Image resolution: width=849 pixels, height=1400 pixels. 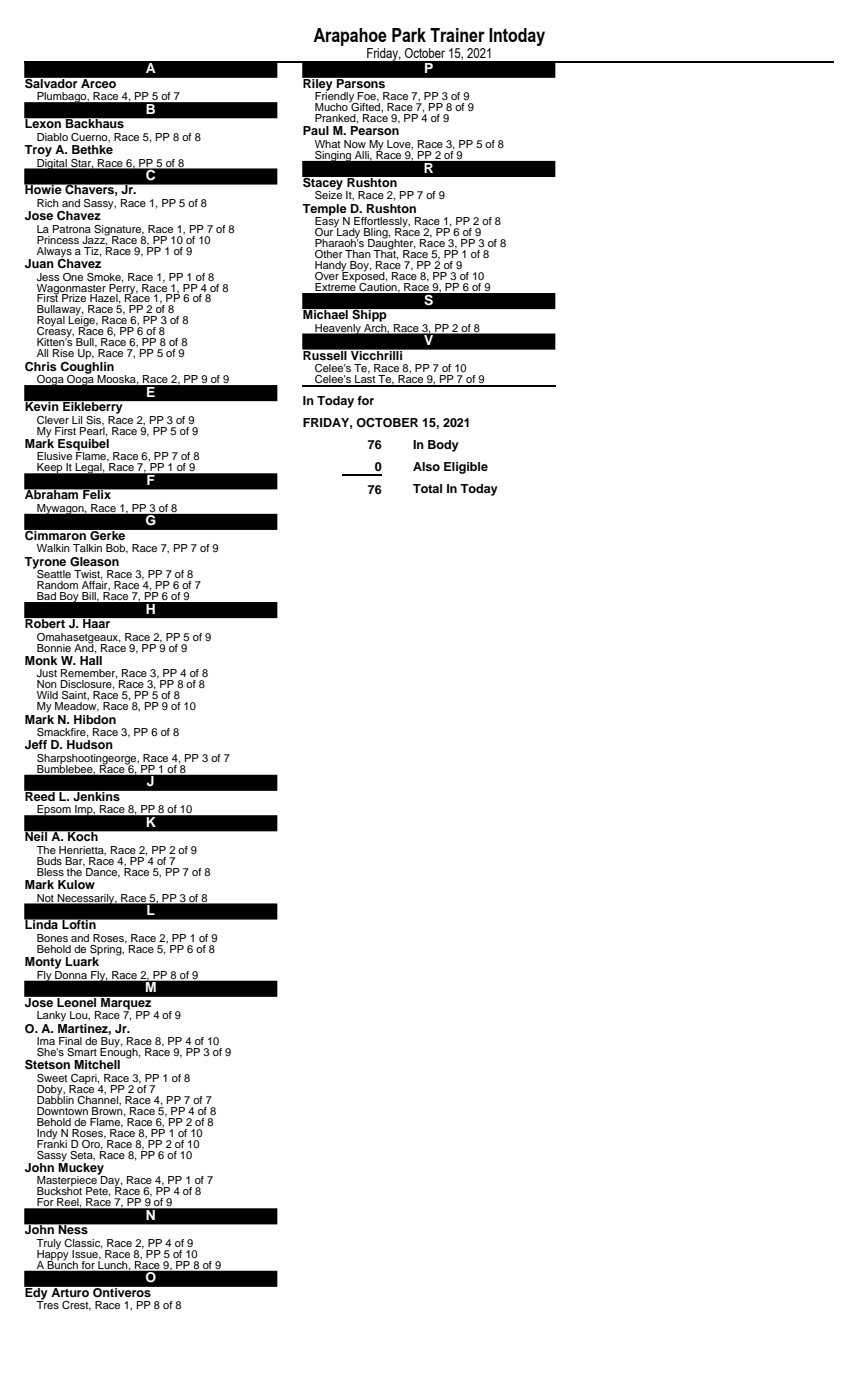 What do you see at coordinates (427, 488) in the screenshot?
I see `Total` at bounding box center [427, 488].
